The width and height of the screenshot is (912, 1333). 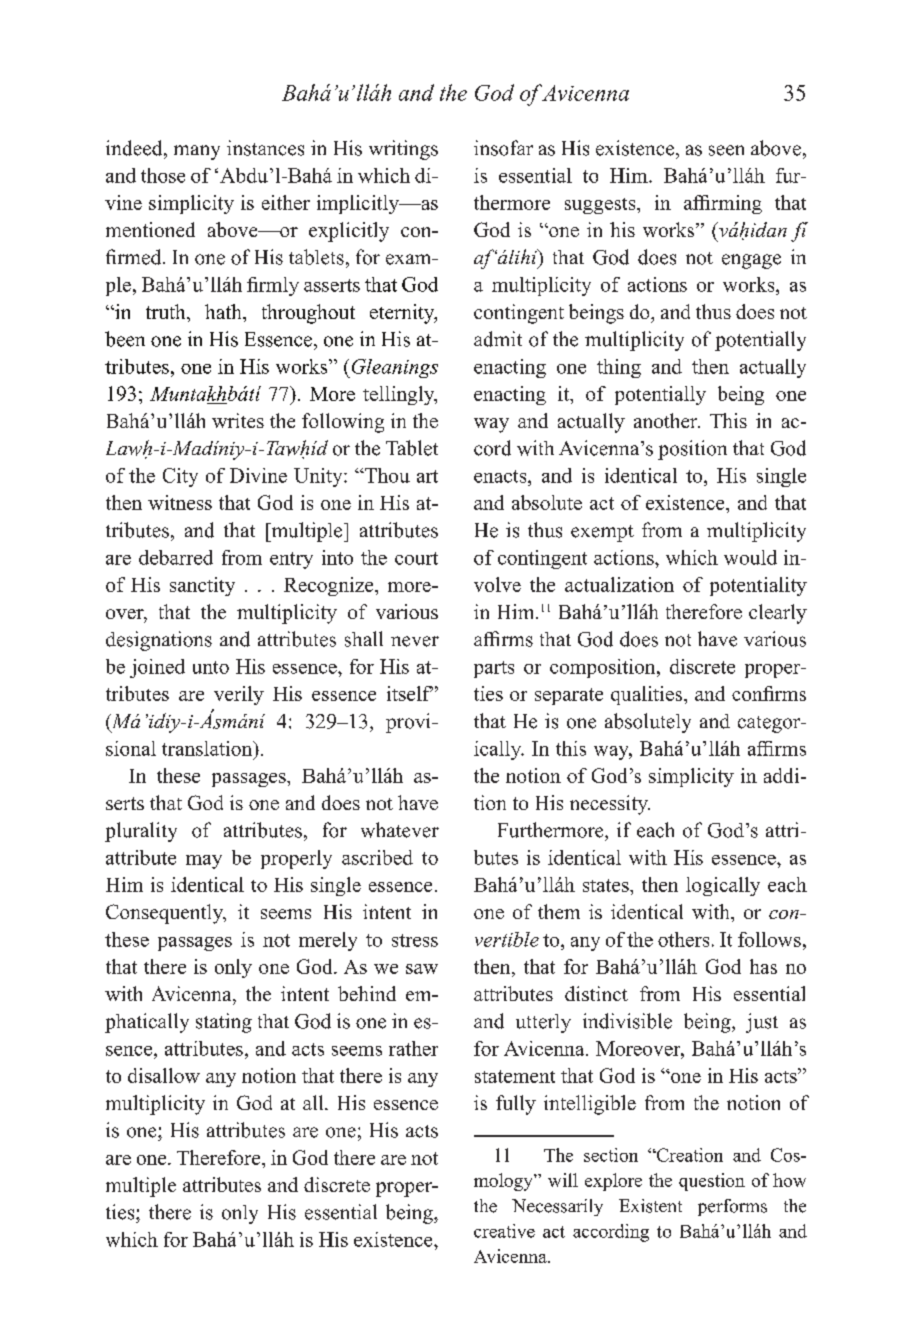 I want to click on potentiality, so click(x=758, y=586).
